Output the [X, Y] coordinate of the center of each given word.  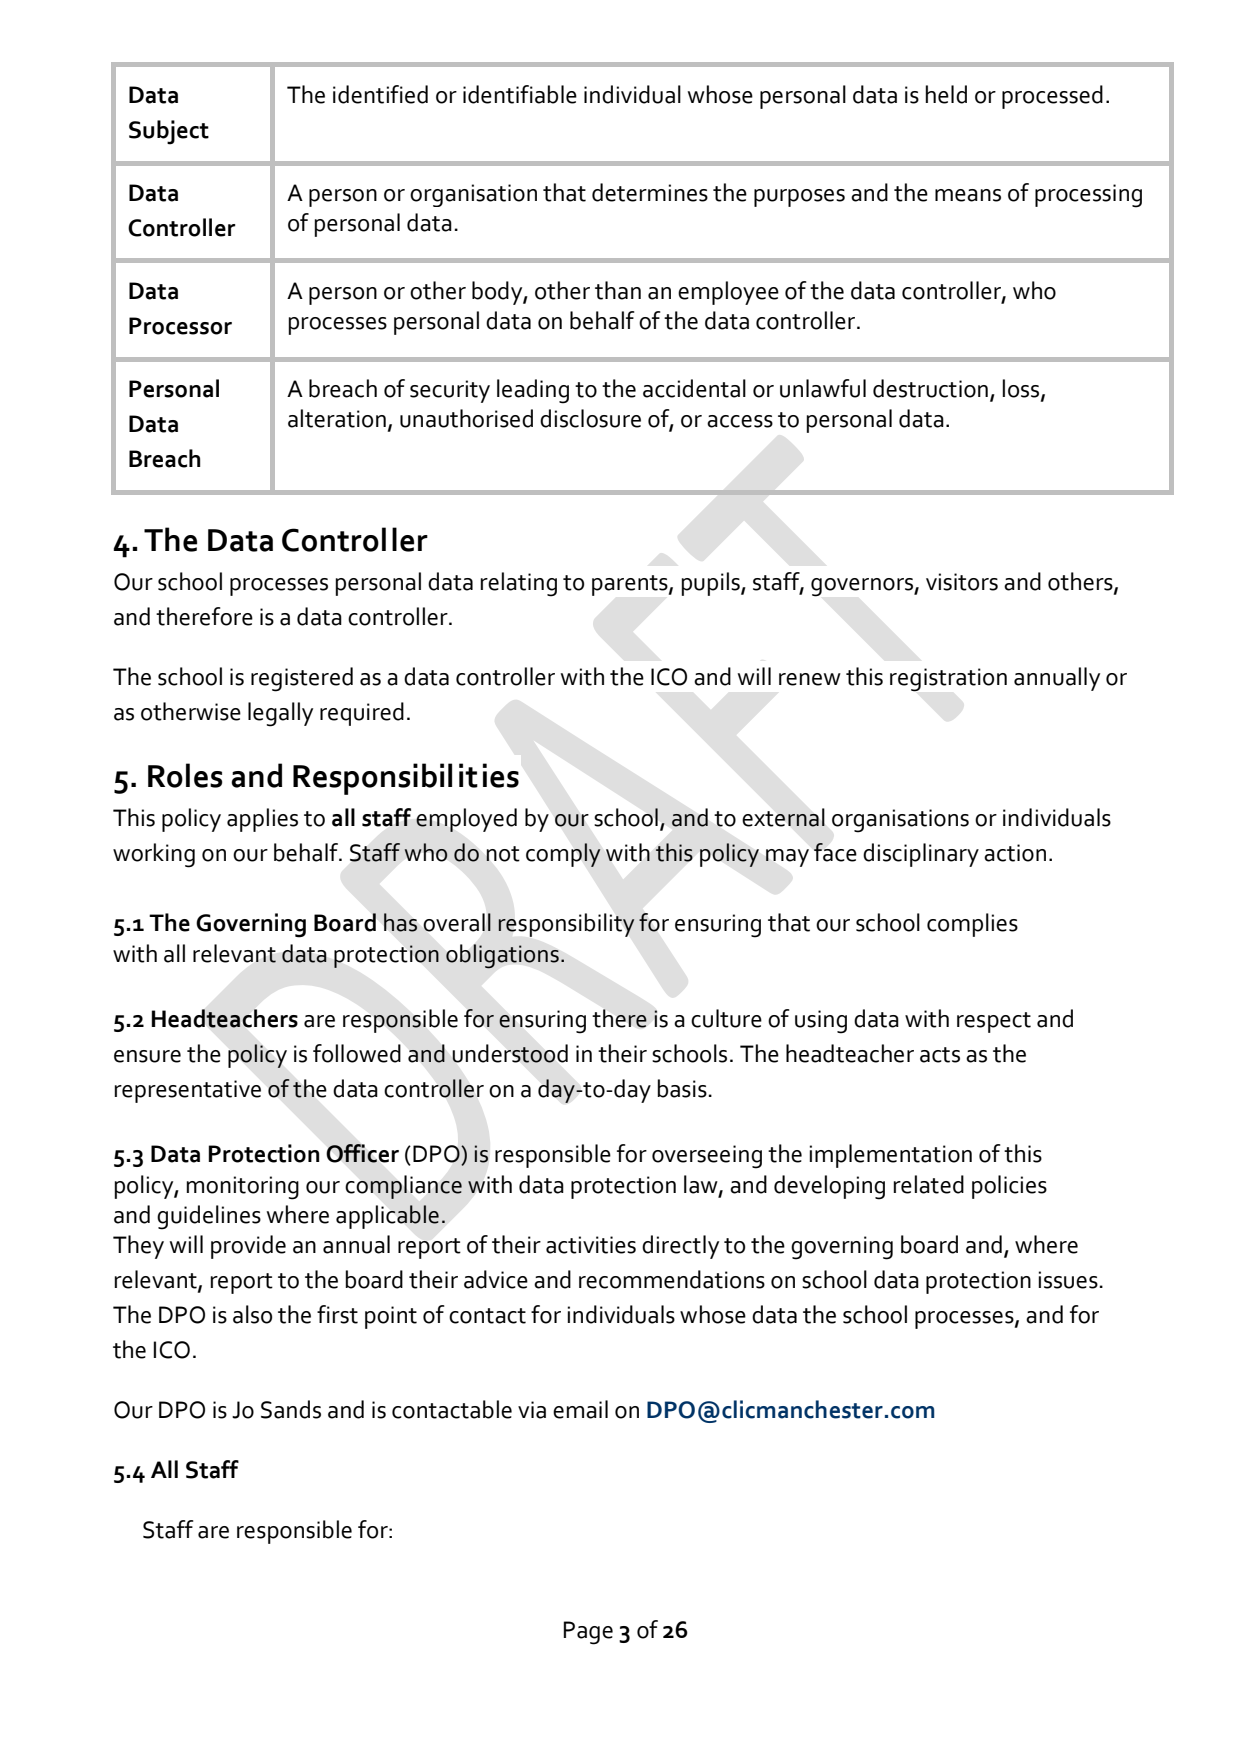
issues [1068, 1280]
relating [519, 584]
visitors [962, 582]
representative [188, 1091]
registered [302, 679]
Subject [169, 132]
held [946, 94]
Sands [291, 1409]
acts [940, 1055]
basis [682, 1088]
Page [588, 1633]
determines [650, 192]
